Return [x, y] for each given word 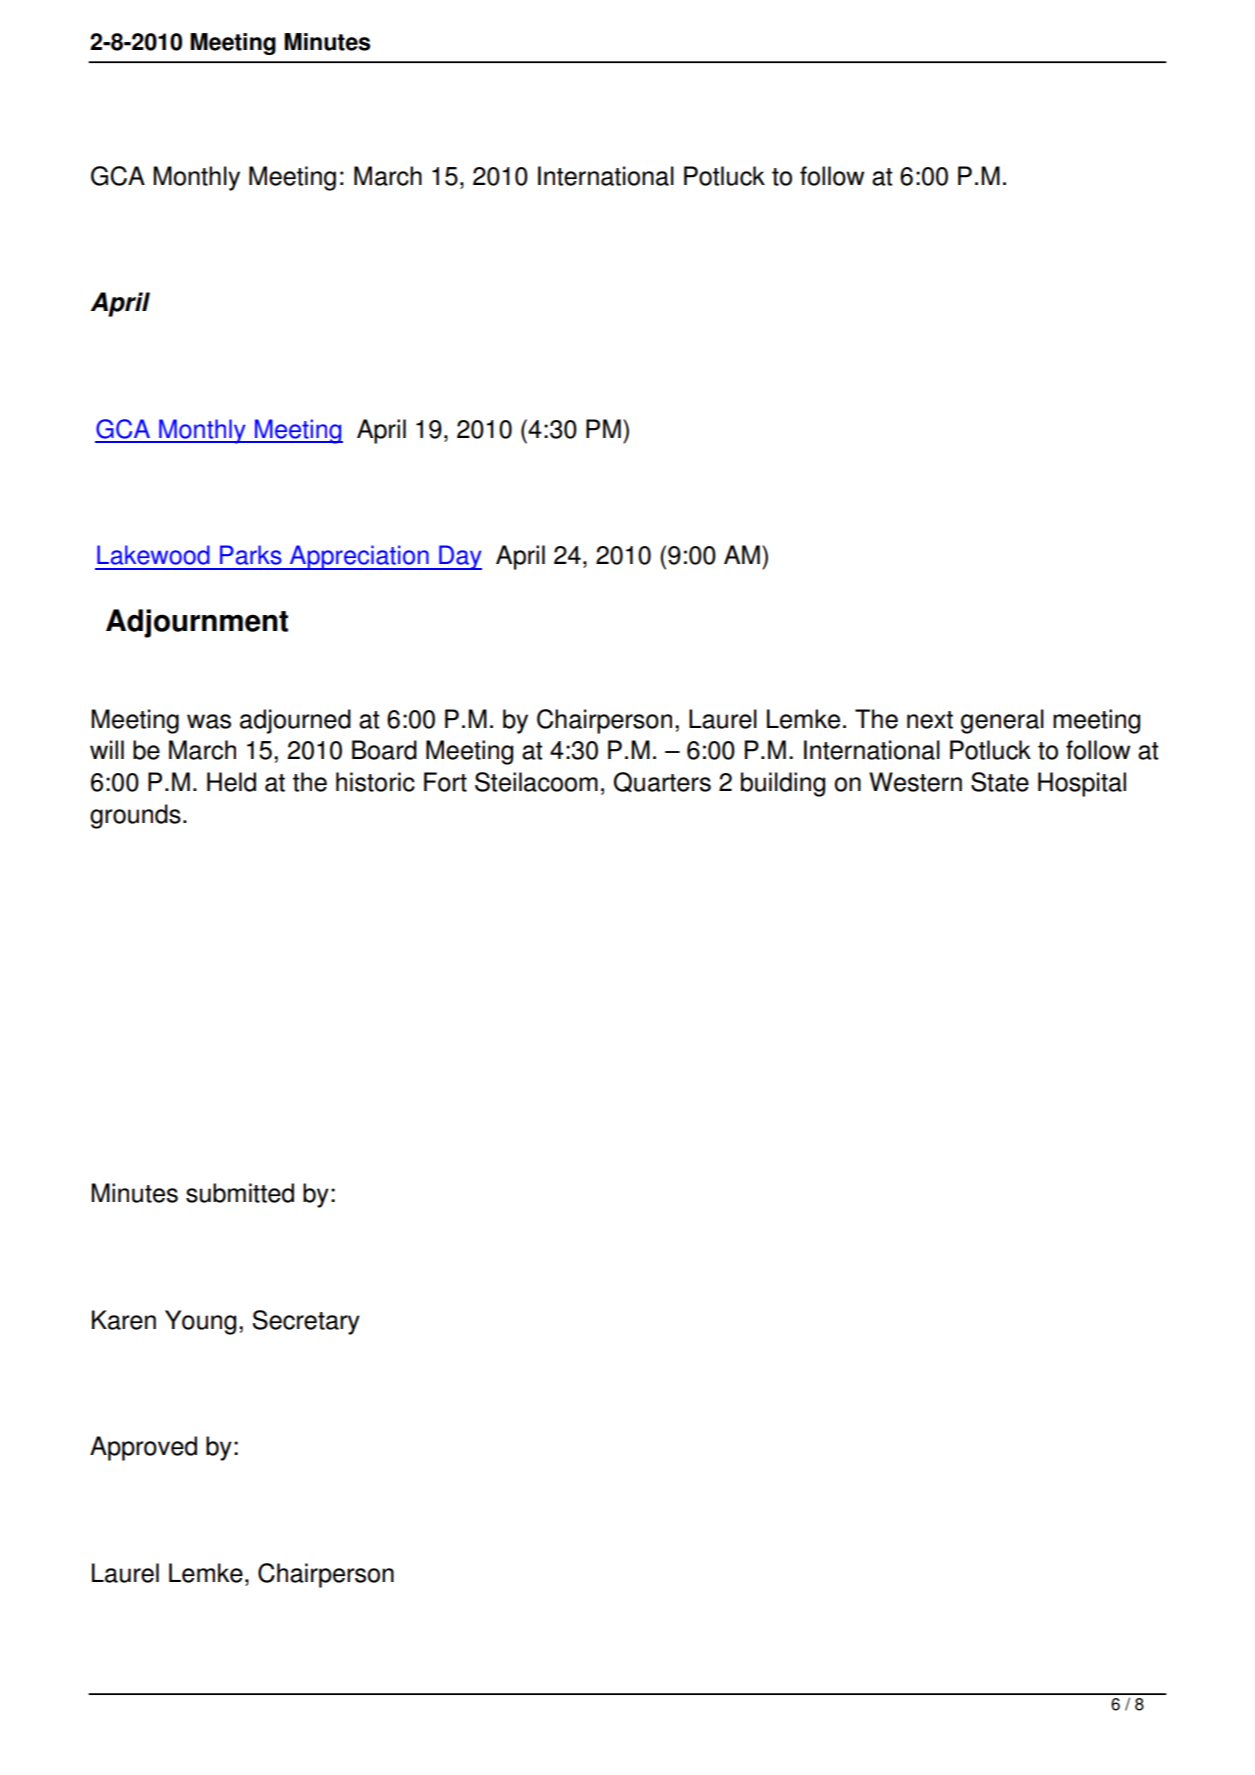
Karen [124, 1320]
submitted [240, 1193]
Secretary [306, 1322]
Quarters [662, 782]
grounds [135, 816]
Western [915, 782]
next [930, 720]
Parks [251, 555]
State [1000, 782]
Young [200, 1322]
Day [459, 557]
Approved [143, 1448]
